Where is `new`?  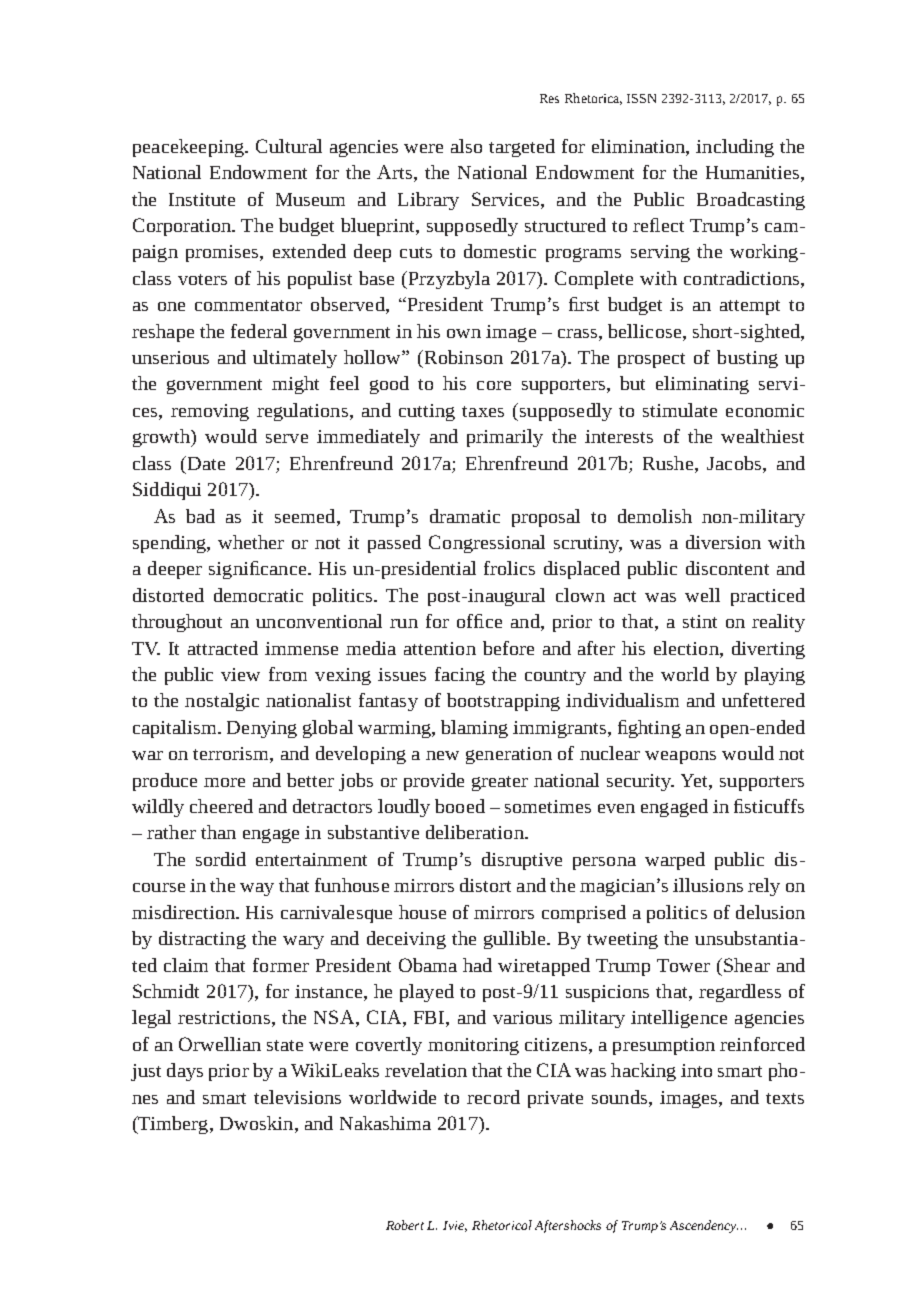 new is located at coordinates (442, 755).
